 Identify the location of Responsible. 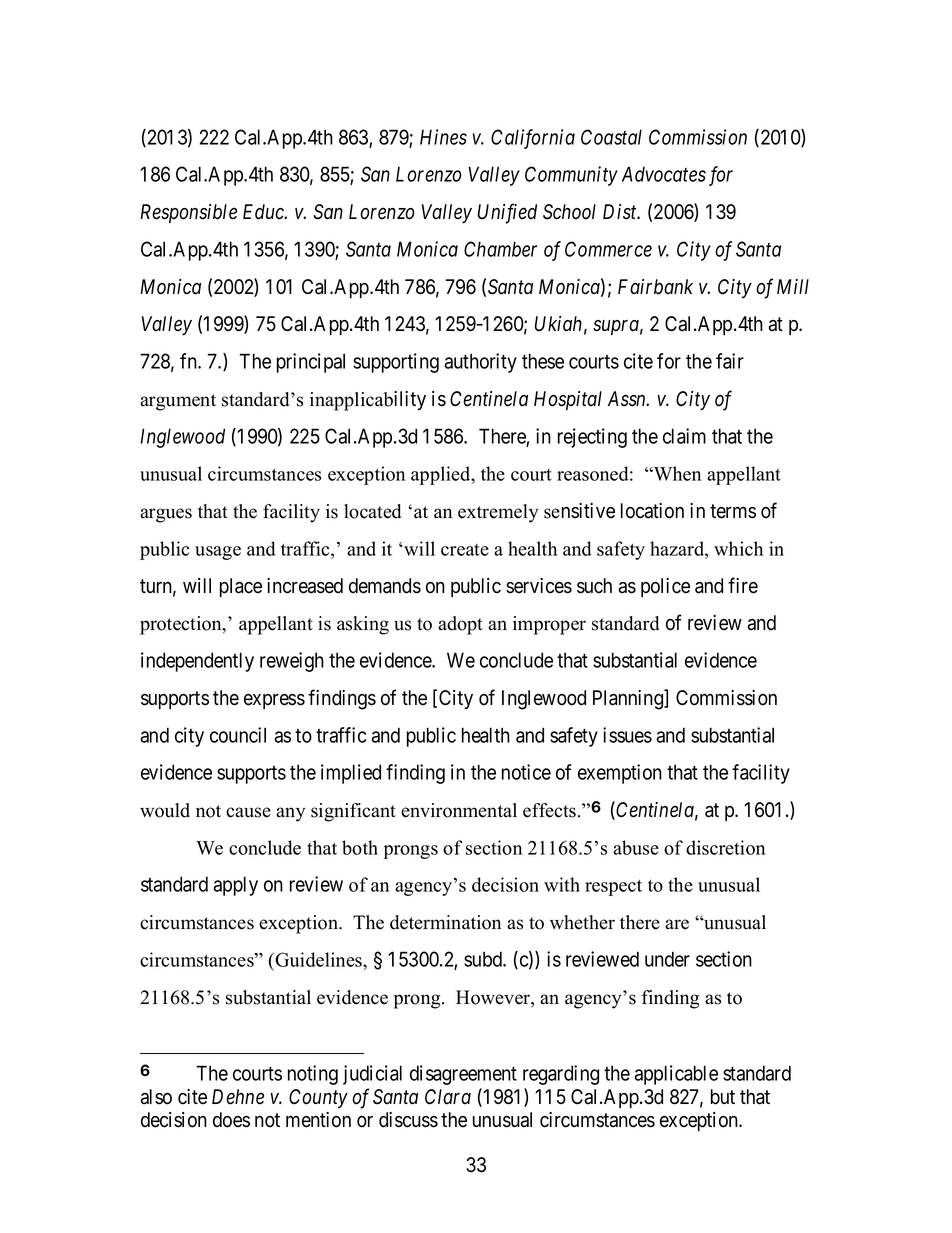
(188, 213).
